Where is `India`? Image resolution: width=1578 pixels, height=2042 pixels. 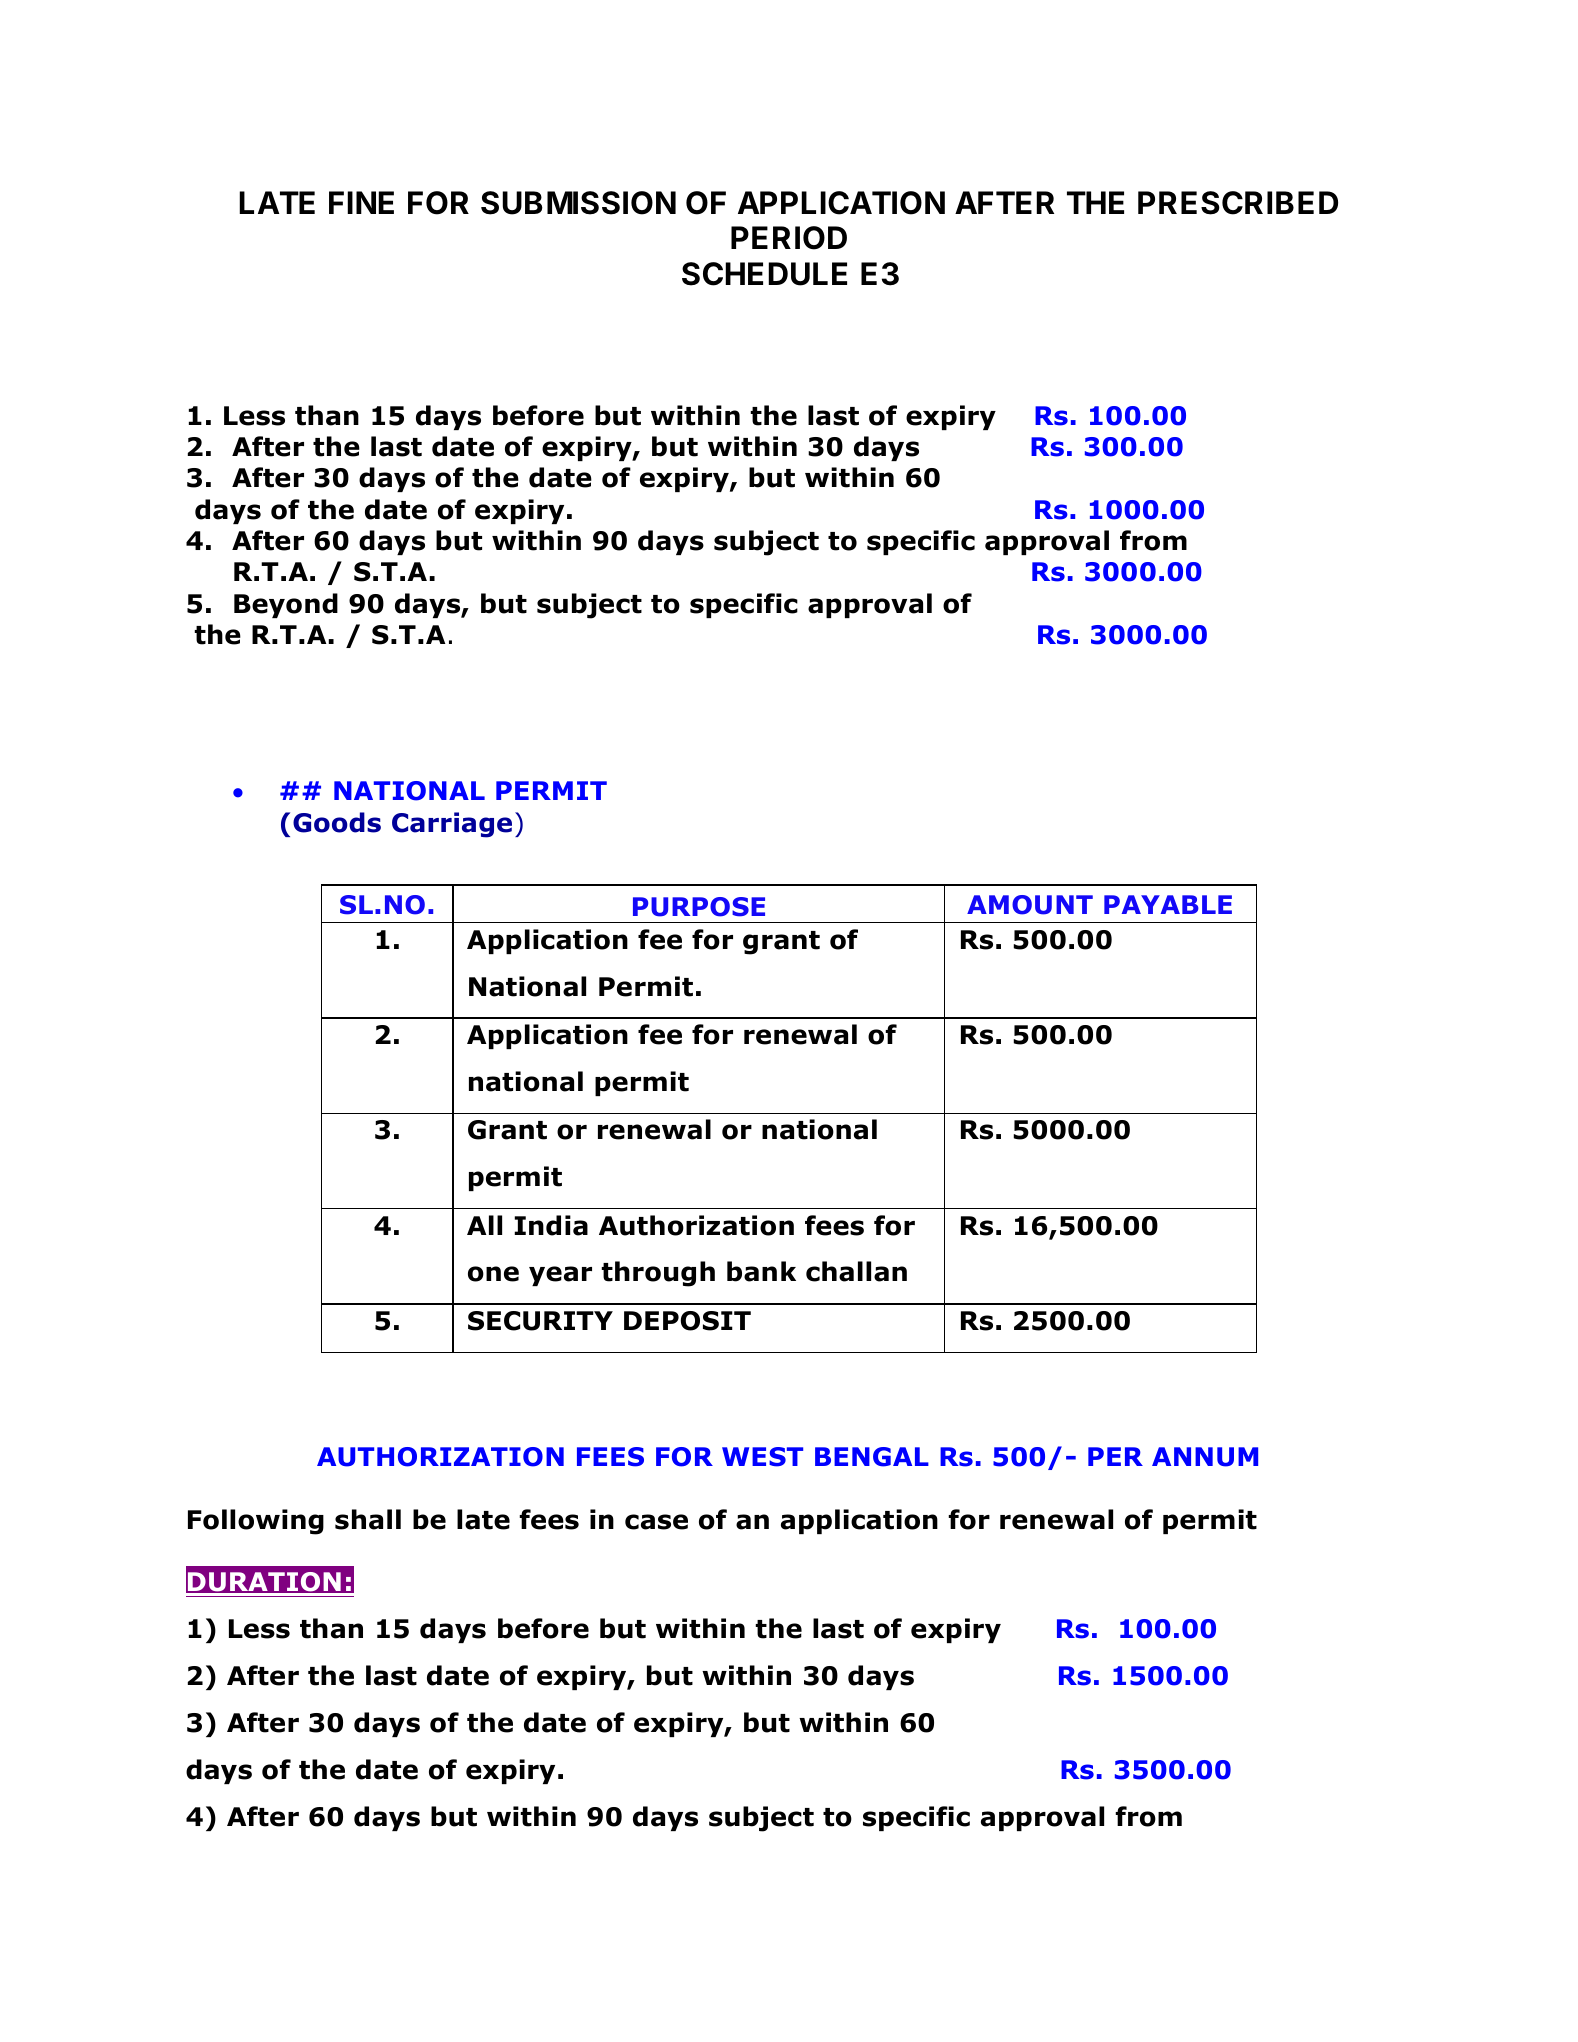 India is located at coordinates (551, 1225).
